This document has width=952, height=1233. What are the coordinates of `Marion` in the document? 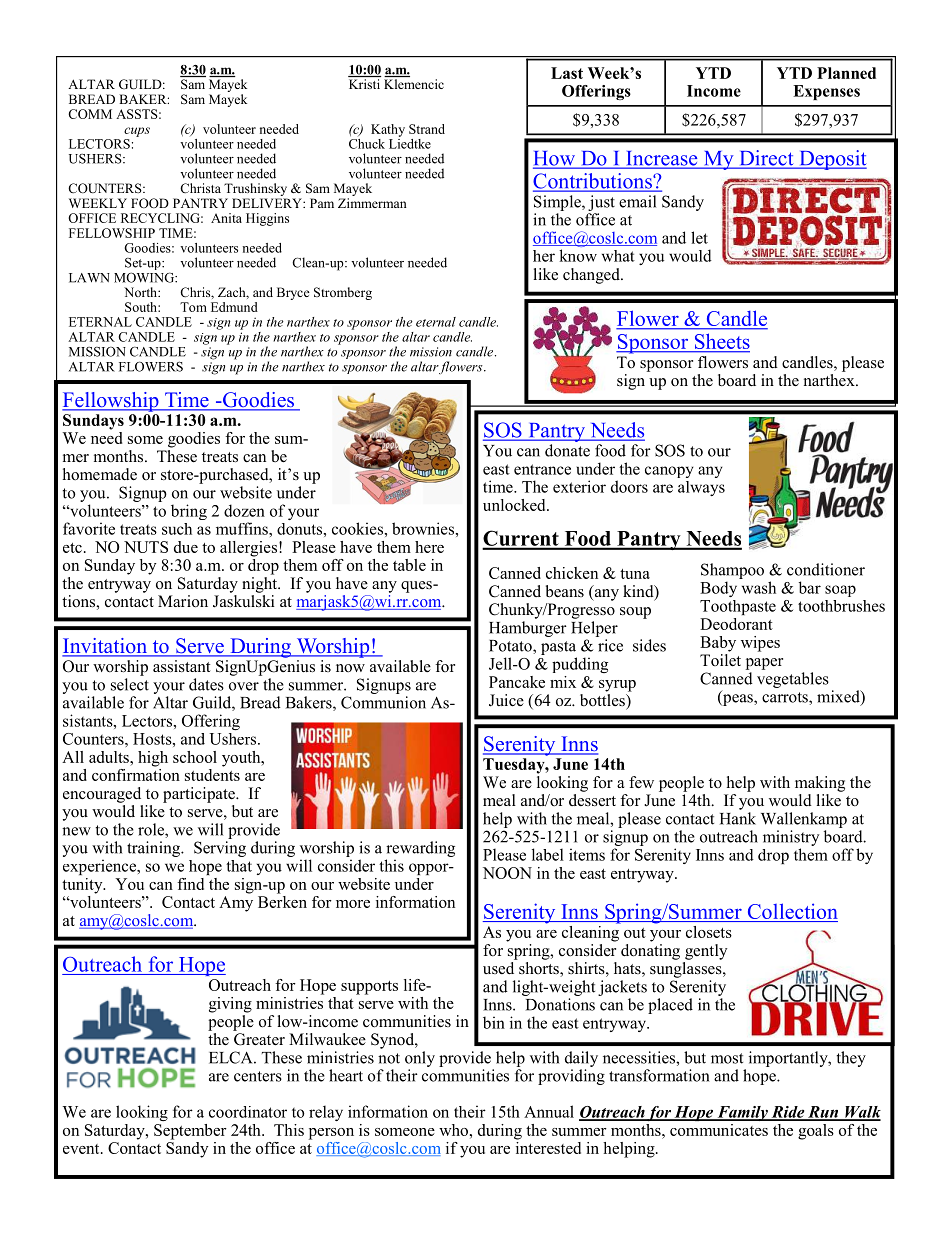 It's located at (183, 601).
